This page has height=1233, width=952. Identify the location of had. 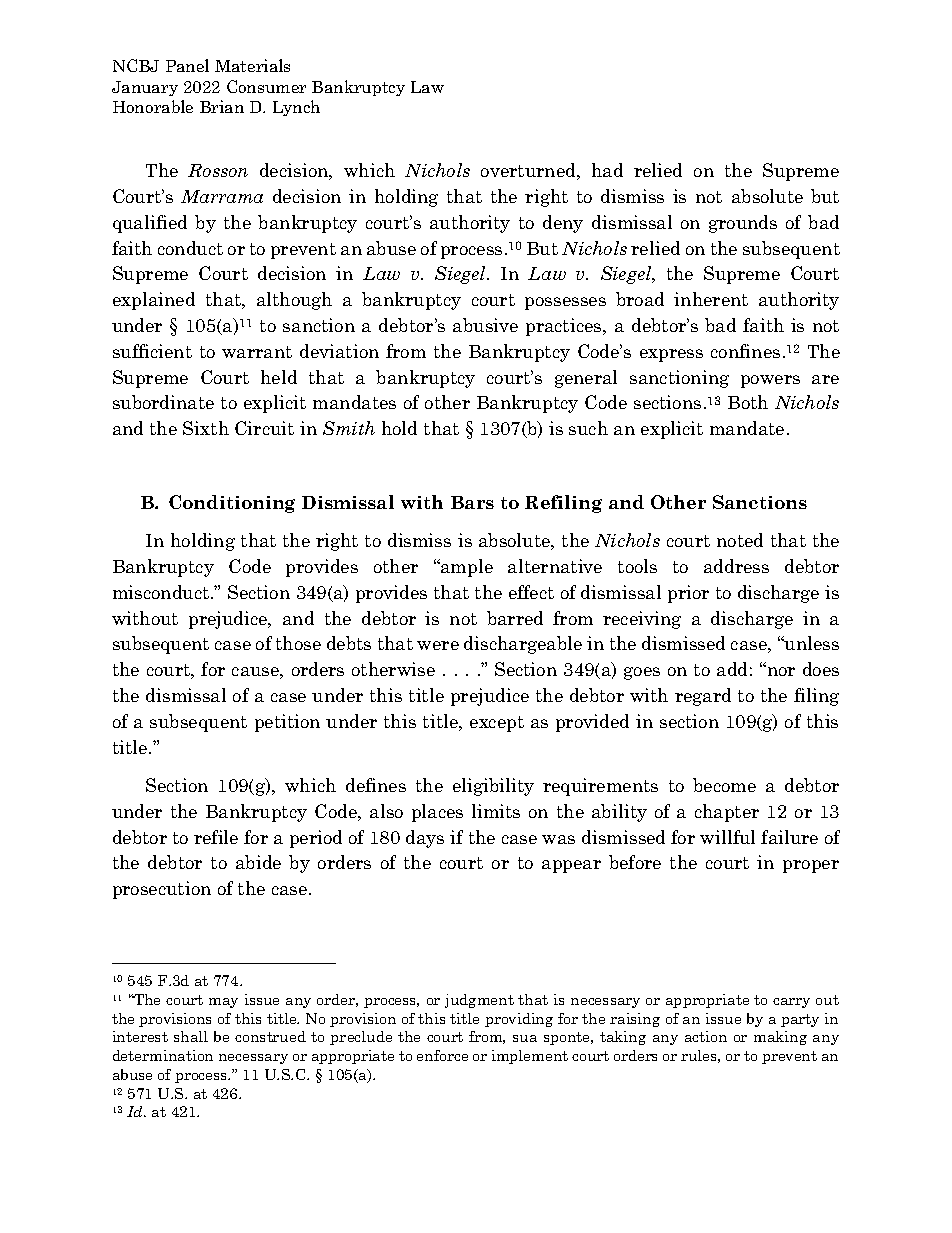
(607, 170).
